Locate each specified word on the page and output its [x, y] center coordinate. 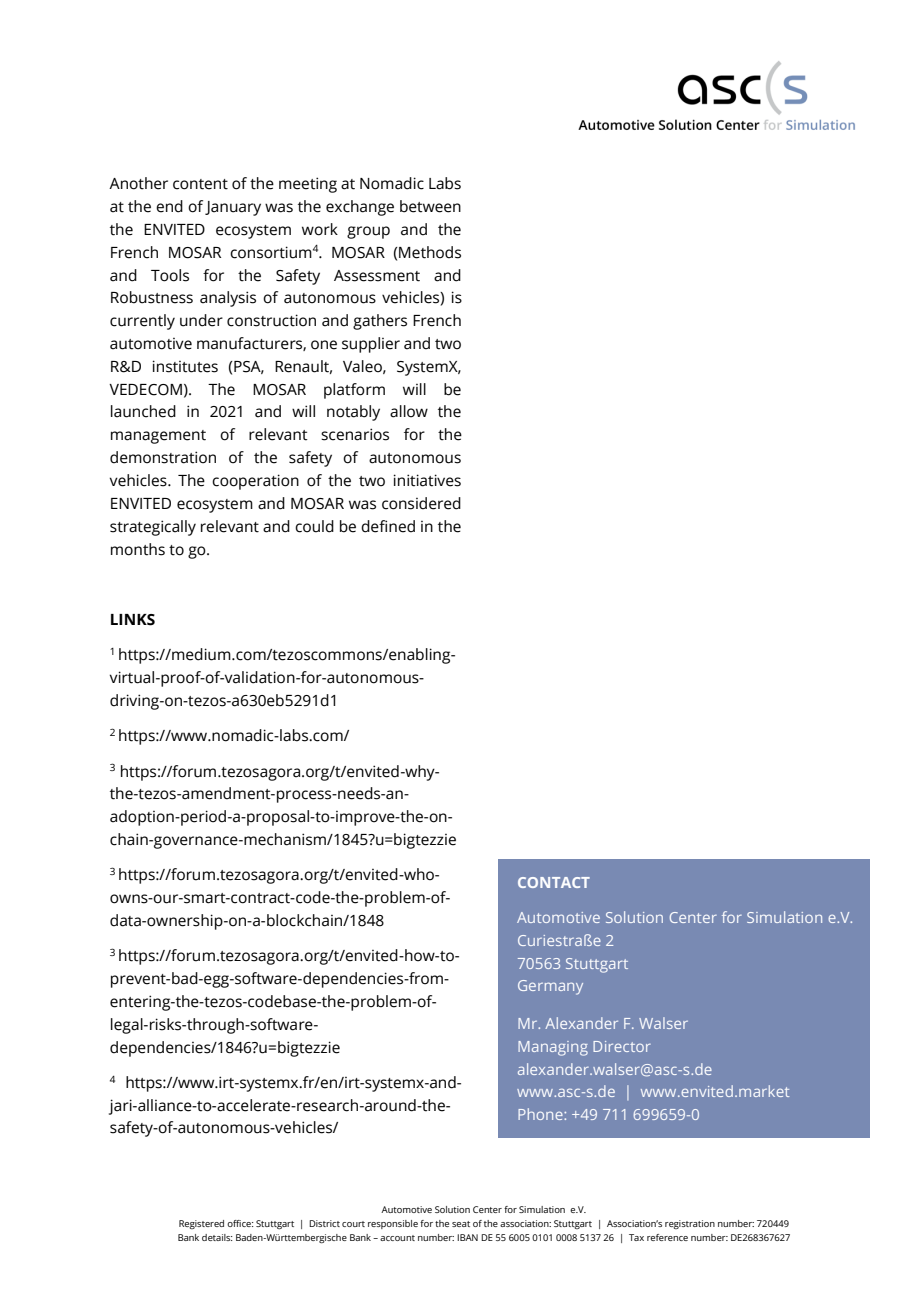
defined [388, 526]
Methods [430, 252]
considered [421, 503]
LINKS [133, 620]
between [430, 206]
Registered [201, 1224]
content [200, 184]
